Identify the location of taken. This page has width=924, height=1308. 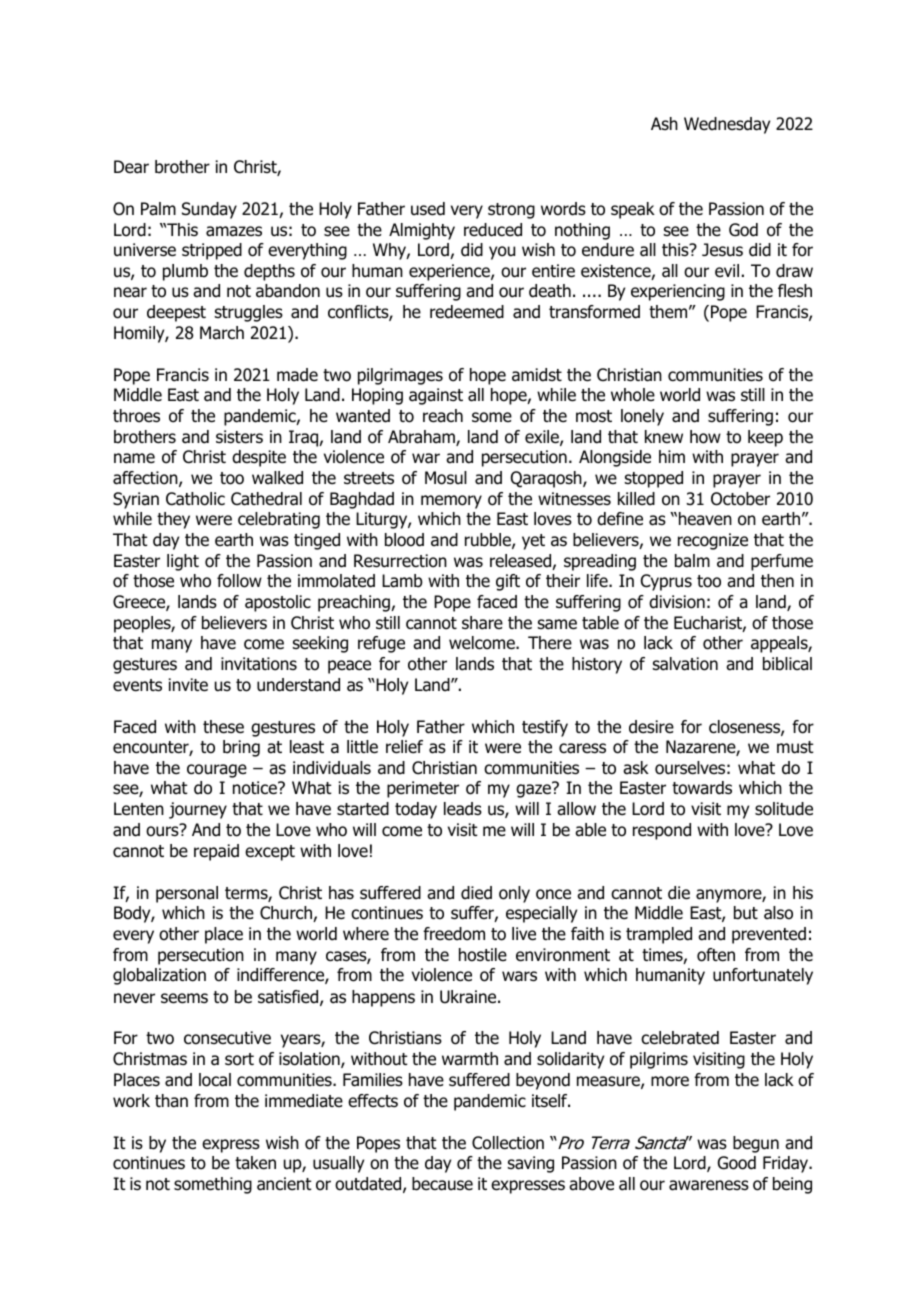
(255, 1163).
